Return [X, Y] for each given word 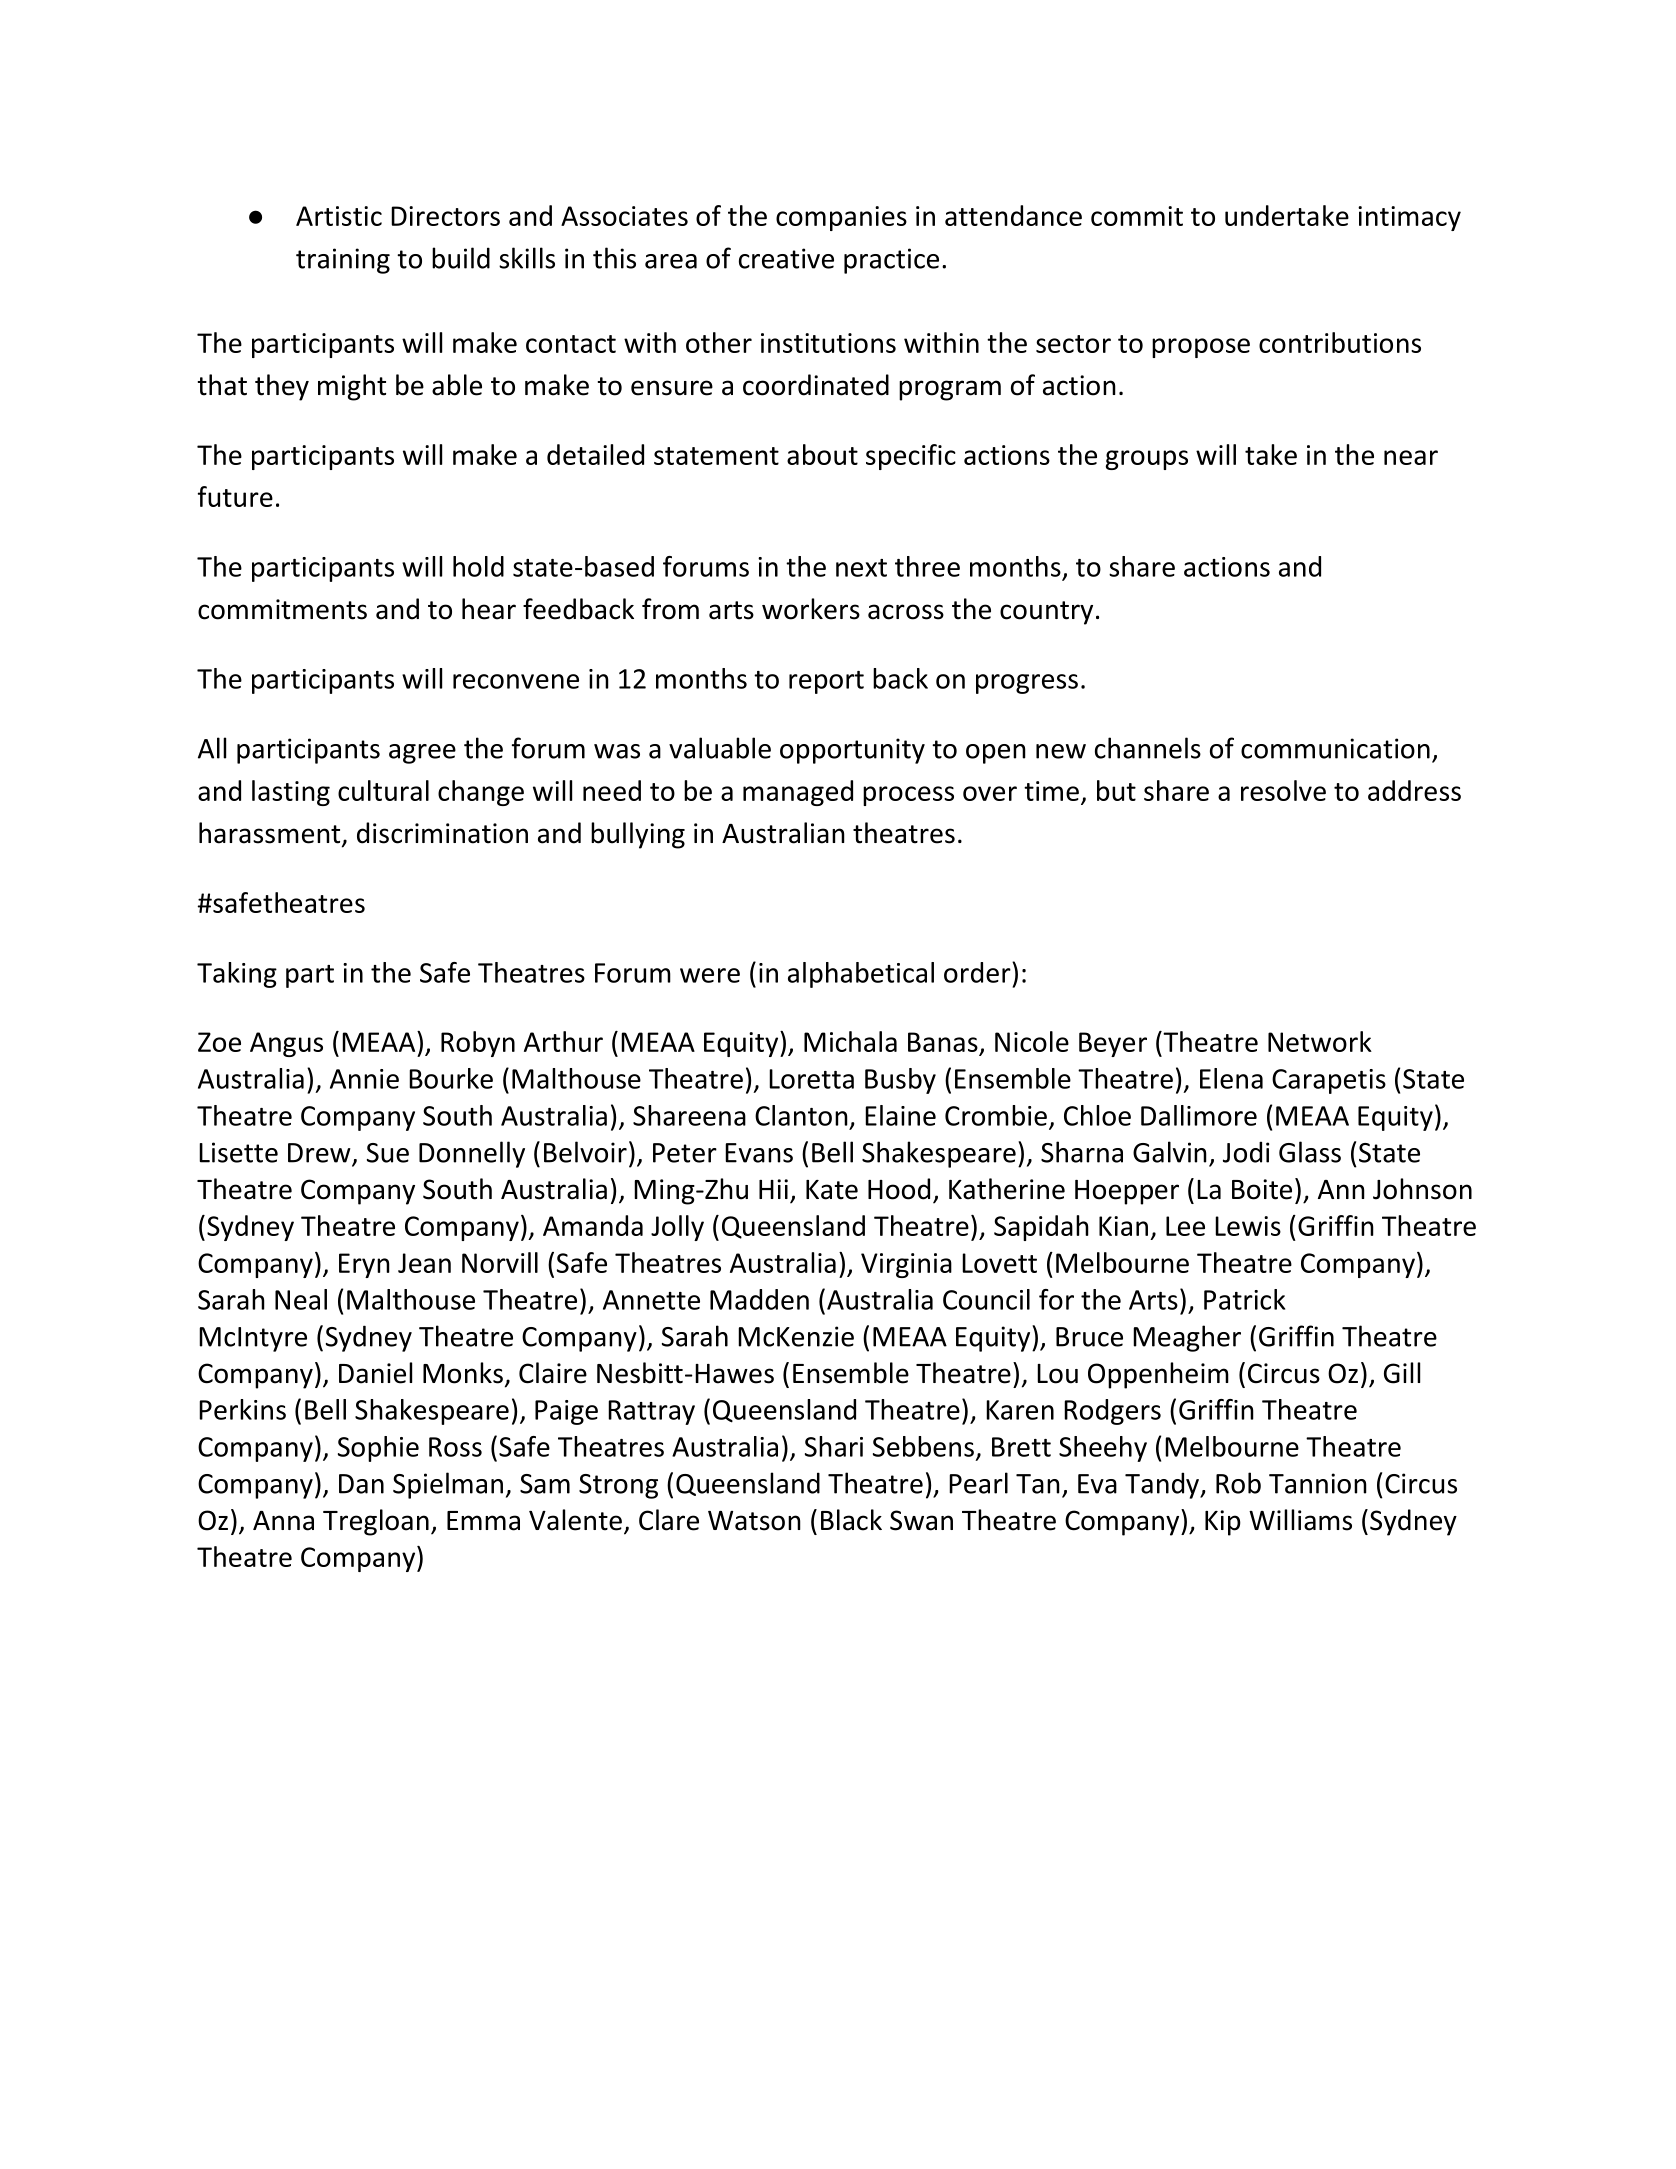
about [822, 454]
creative [786, 258]
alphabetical [861, 975]
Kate [832, 1190]
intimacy [1409, 218]
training [343, 261]
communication [1335, 748]
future [235, 496]
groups [1147, 460]
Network [1320, 1041]
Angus [286, 1044]
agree [422, 754]
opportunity [852, 751]
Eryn [364, 1265]
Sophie [378, 1449]
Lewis [1248, 1226]
